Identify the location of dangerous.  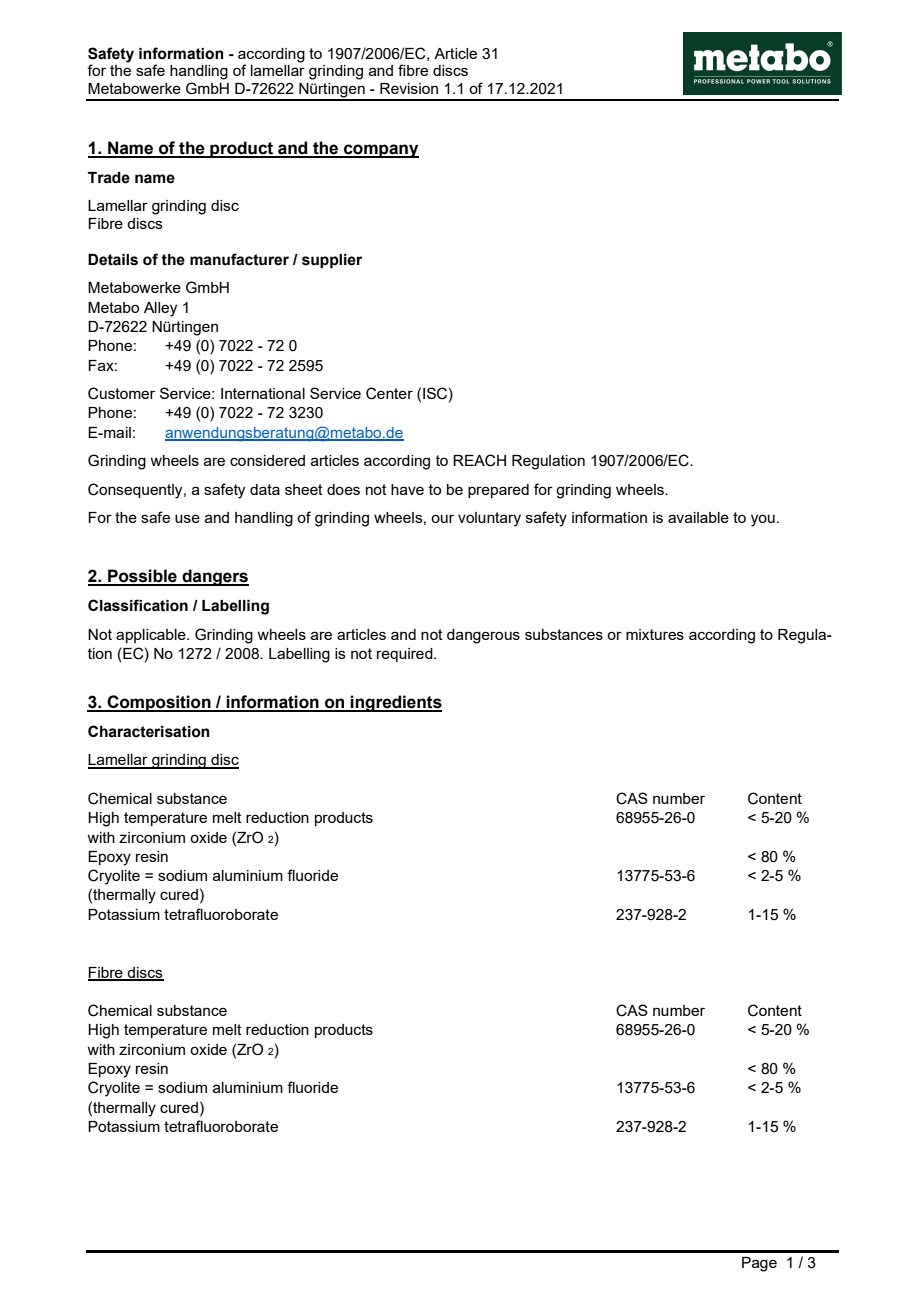
(483, 636).
